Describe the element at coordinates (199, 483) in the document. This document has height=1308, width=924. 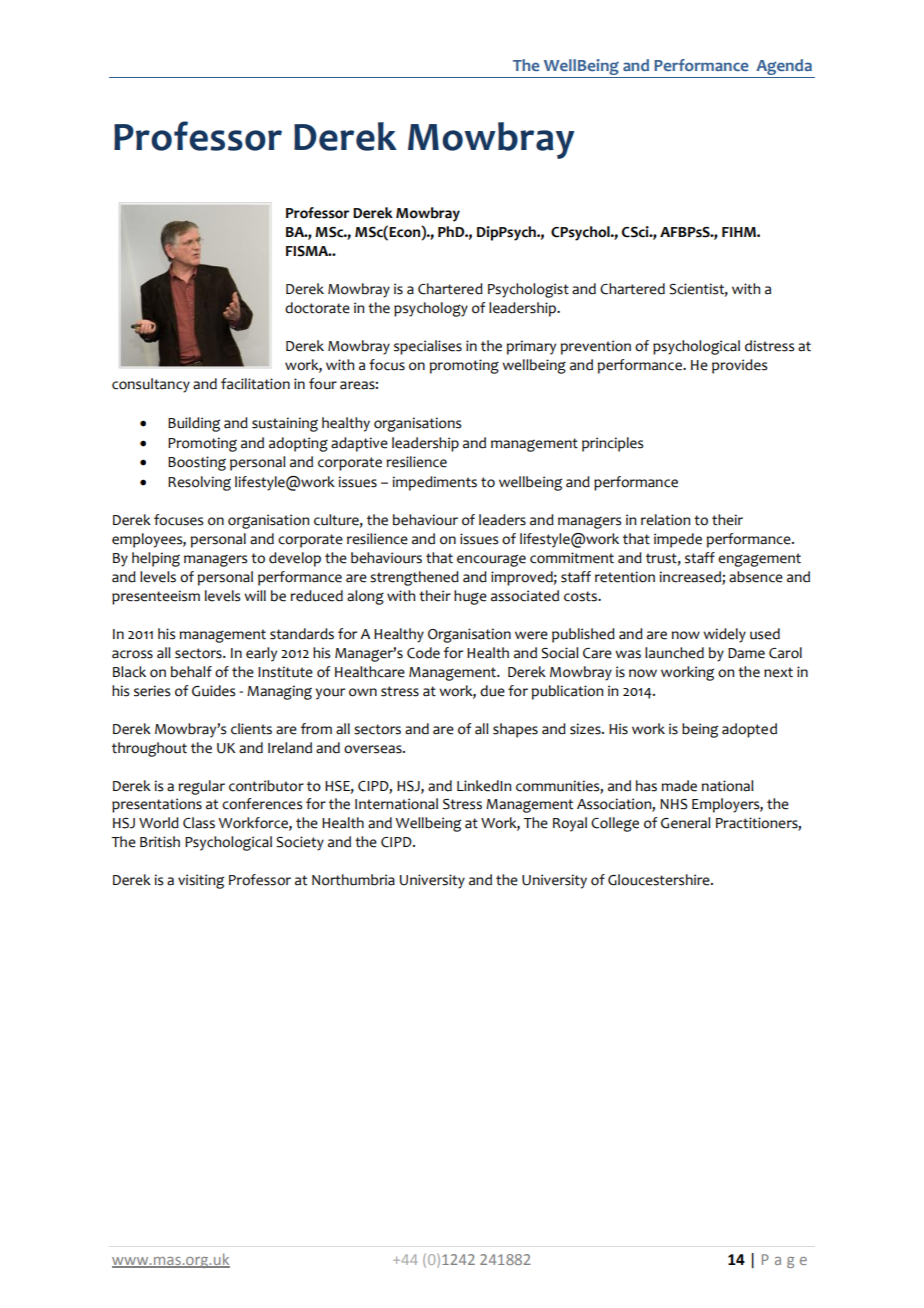
I see `Resolving` at that location.
